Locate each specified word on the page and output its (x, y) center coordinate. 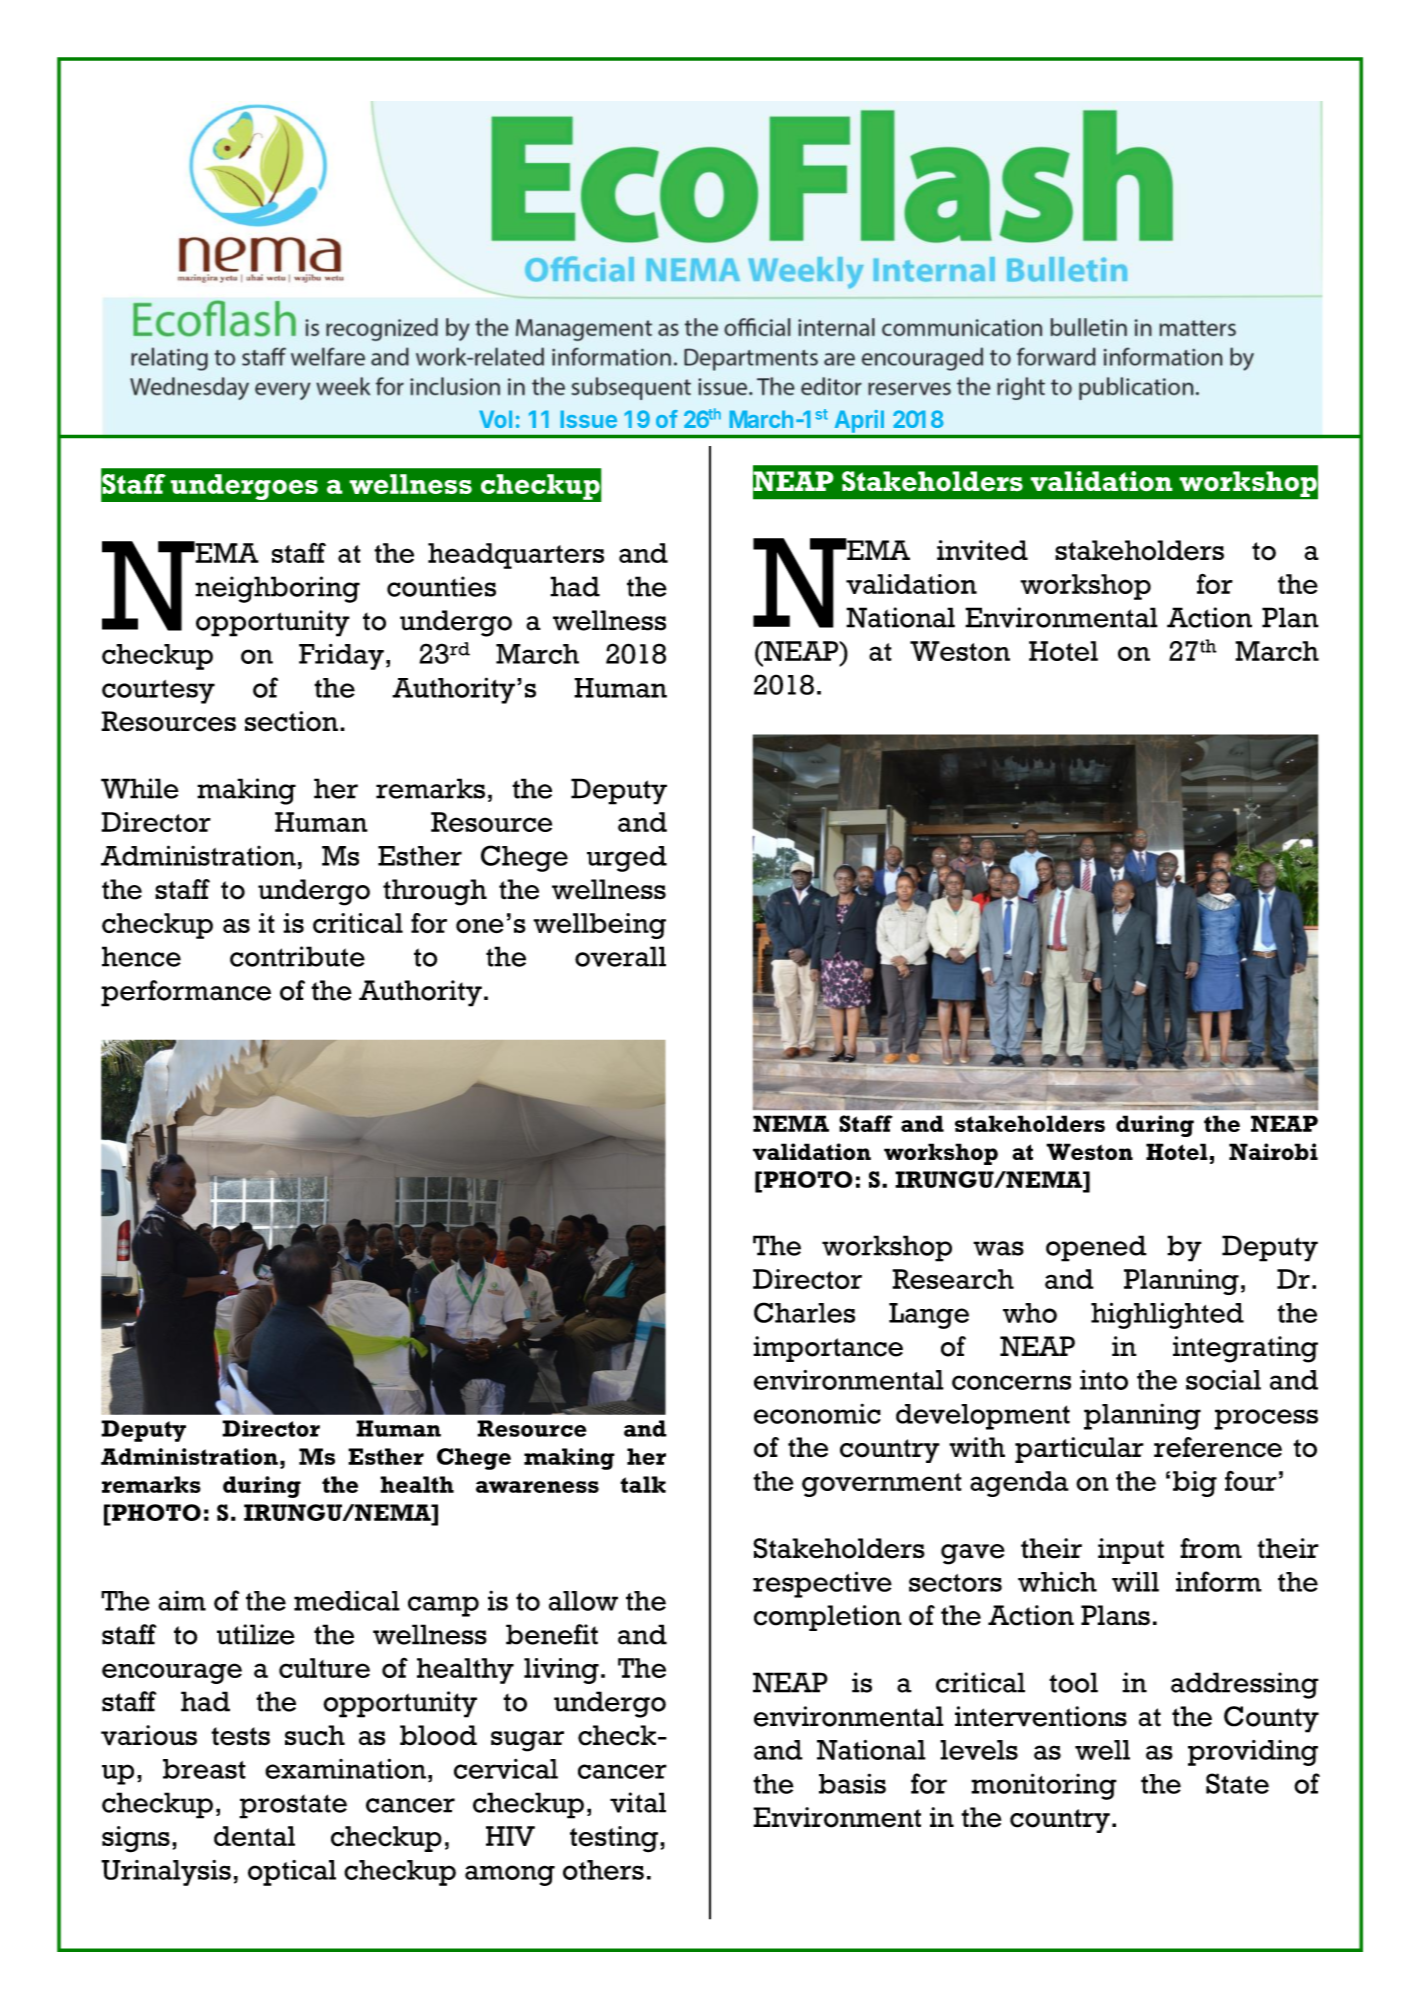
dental (254, 1836)
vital (638, 1802)
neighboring (277, 589)
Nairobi (1273, 1151)
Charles (804, 1312)
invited (982, 550)
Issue (588, 419)
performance (186, 993)
